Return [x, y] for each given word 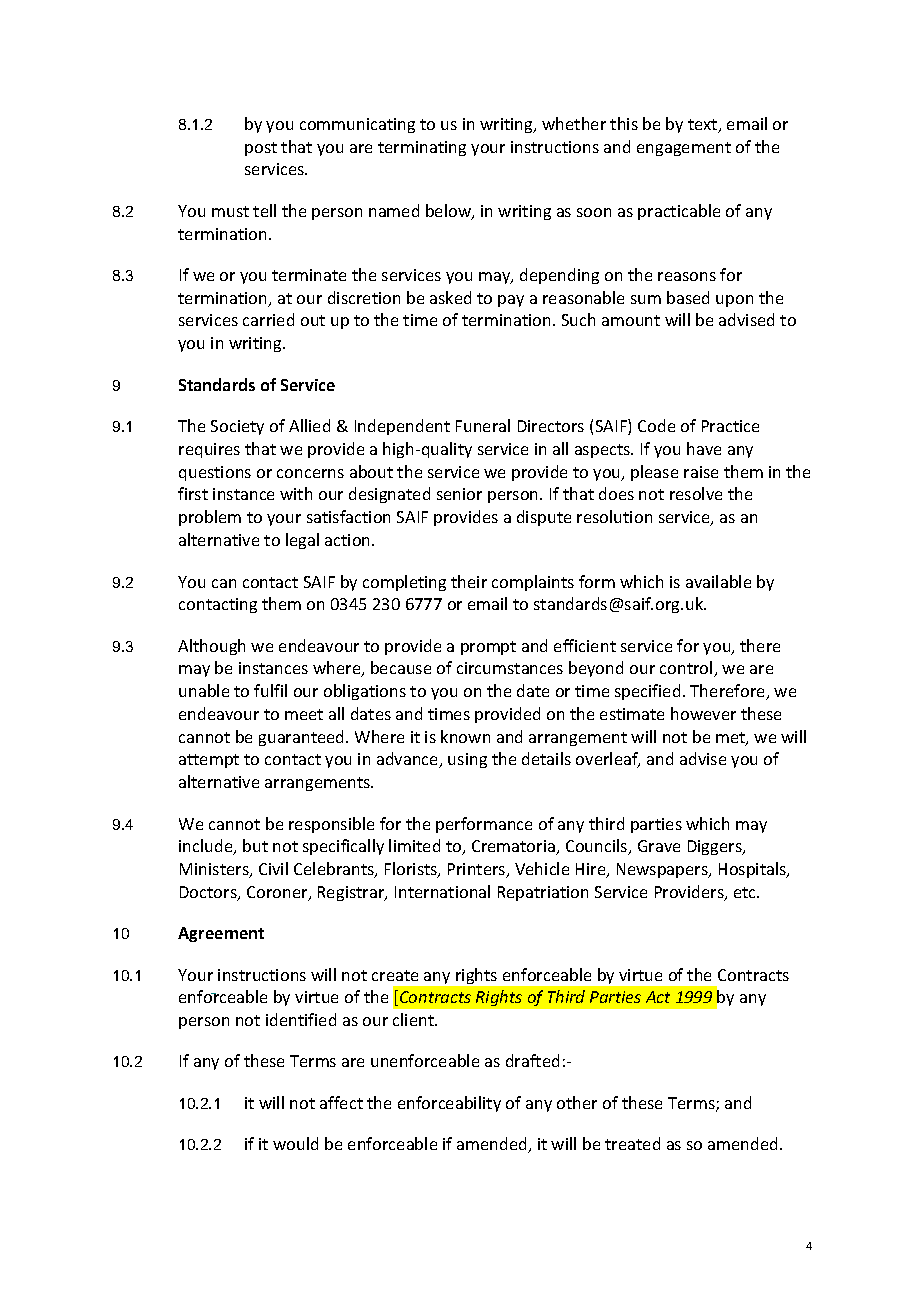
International [442, 891]
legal [302, 541]
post [261, 149]
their [469, 581]
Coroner [278, 893]
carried [268, 319]
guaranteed [303, 738]
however [703, 713]
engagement [684, 149]
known [465, 736]
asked [450, 297]
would [295, 1143]
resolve [696, 493]
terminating [422, 148]
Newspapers [663, 870]
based [688, 297]
